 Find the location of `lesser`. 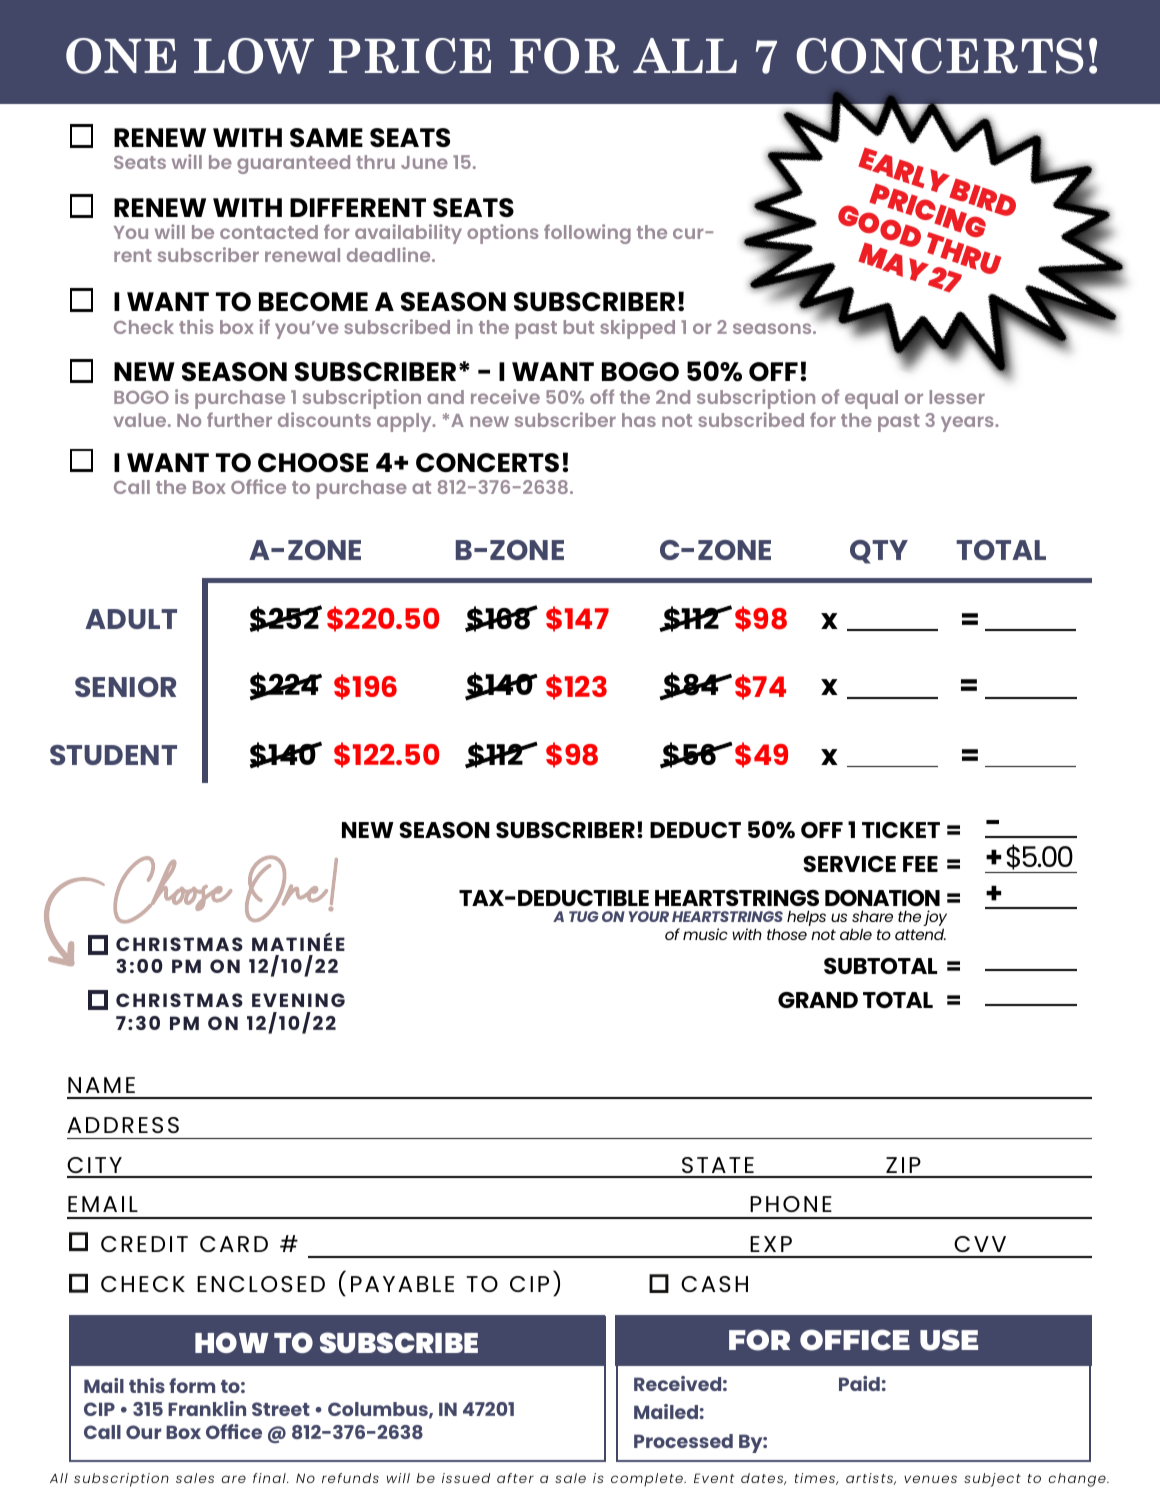

lesser is located at coordinates (957, 397).
